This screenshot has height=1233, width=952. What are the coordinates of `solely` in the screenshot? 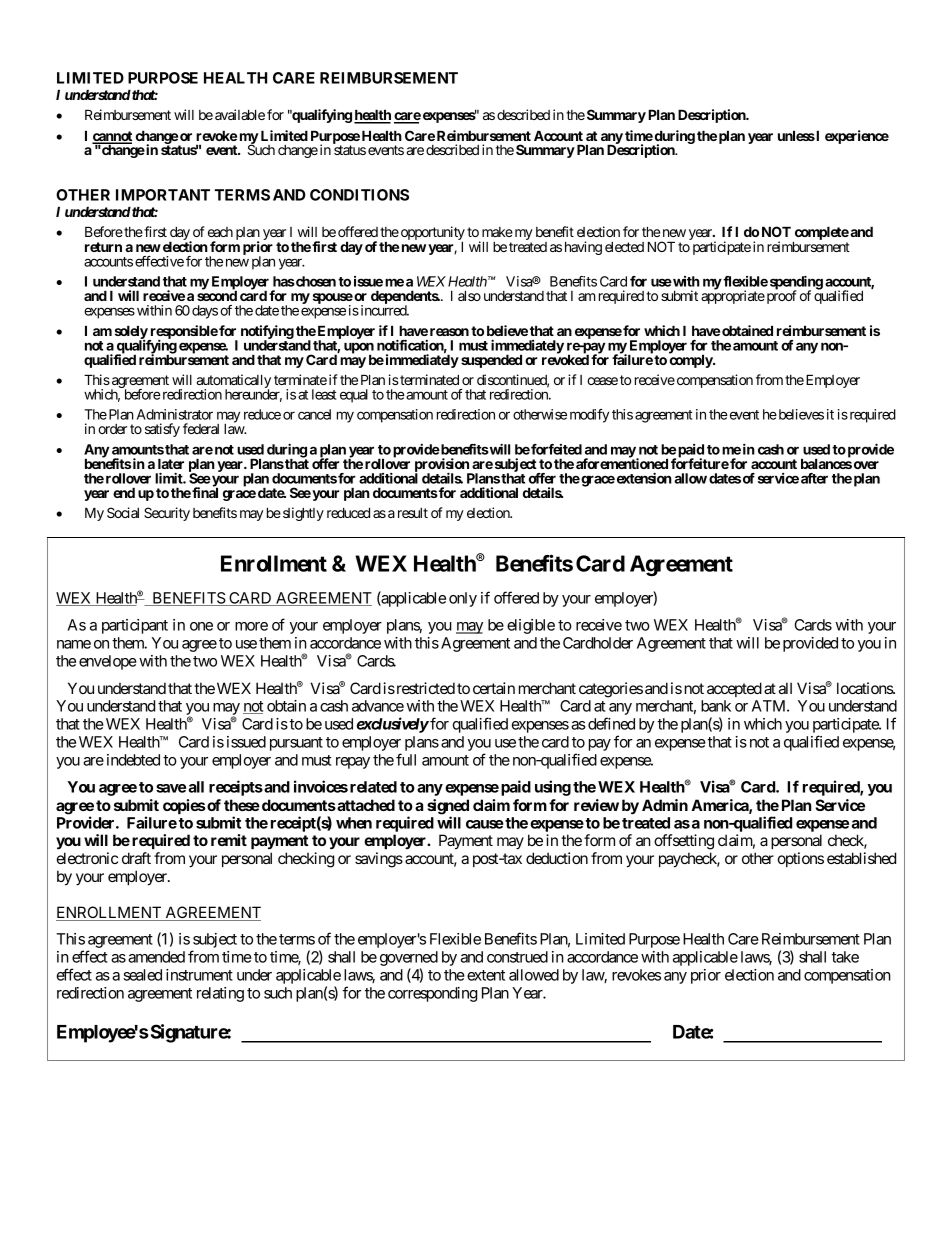 It's located at (132, 333).
